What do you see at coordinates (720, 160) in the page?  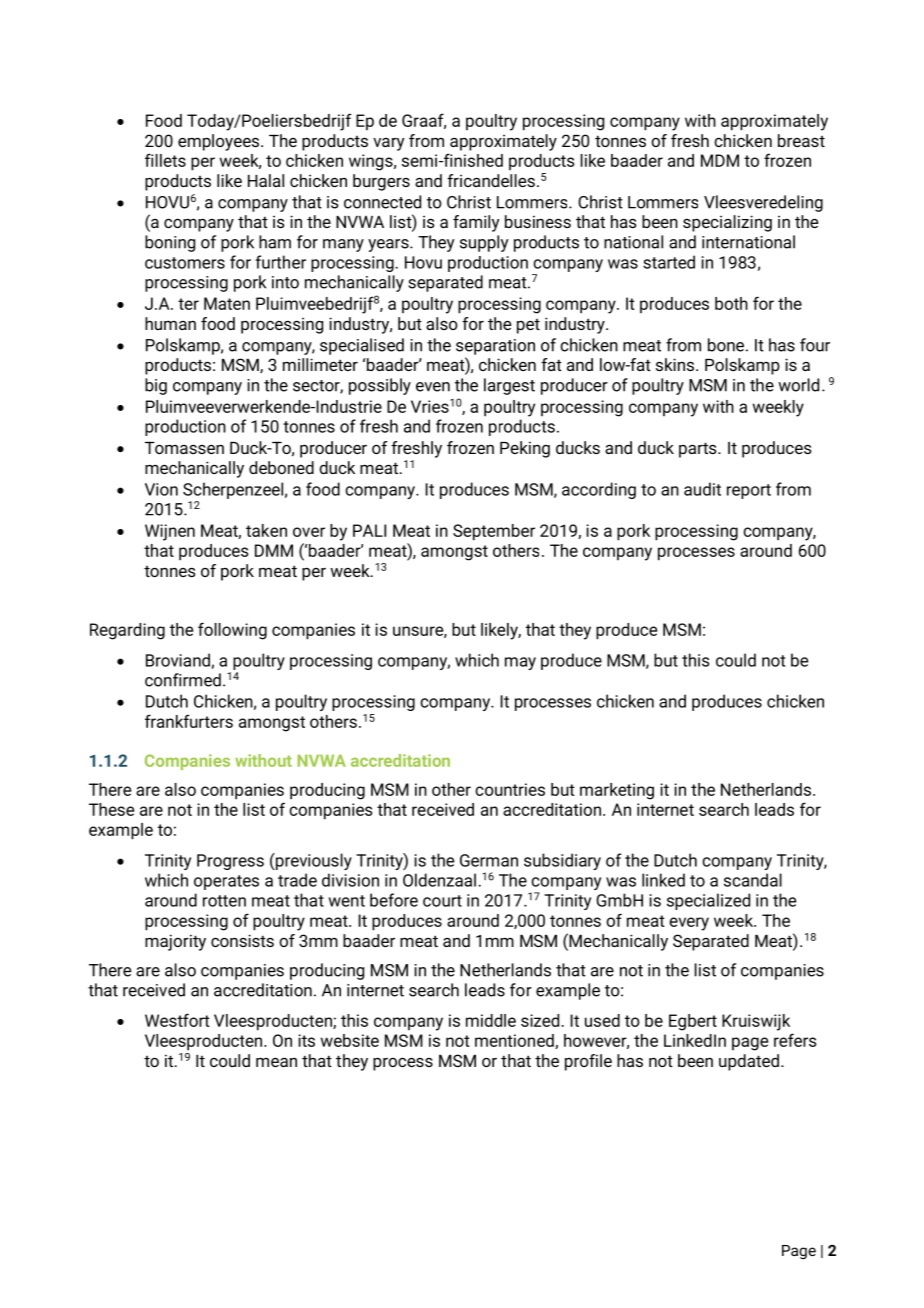 I see `MDM` at bounding box center [720, 160].
